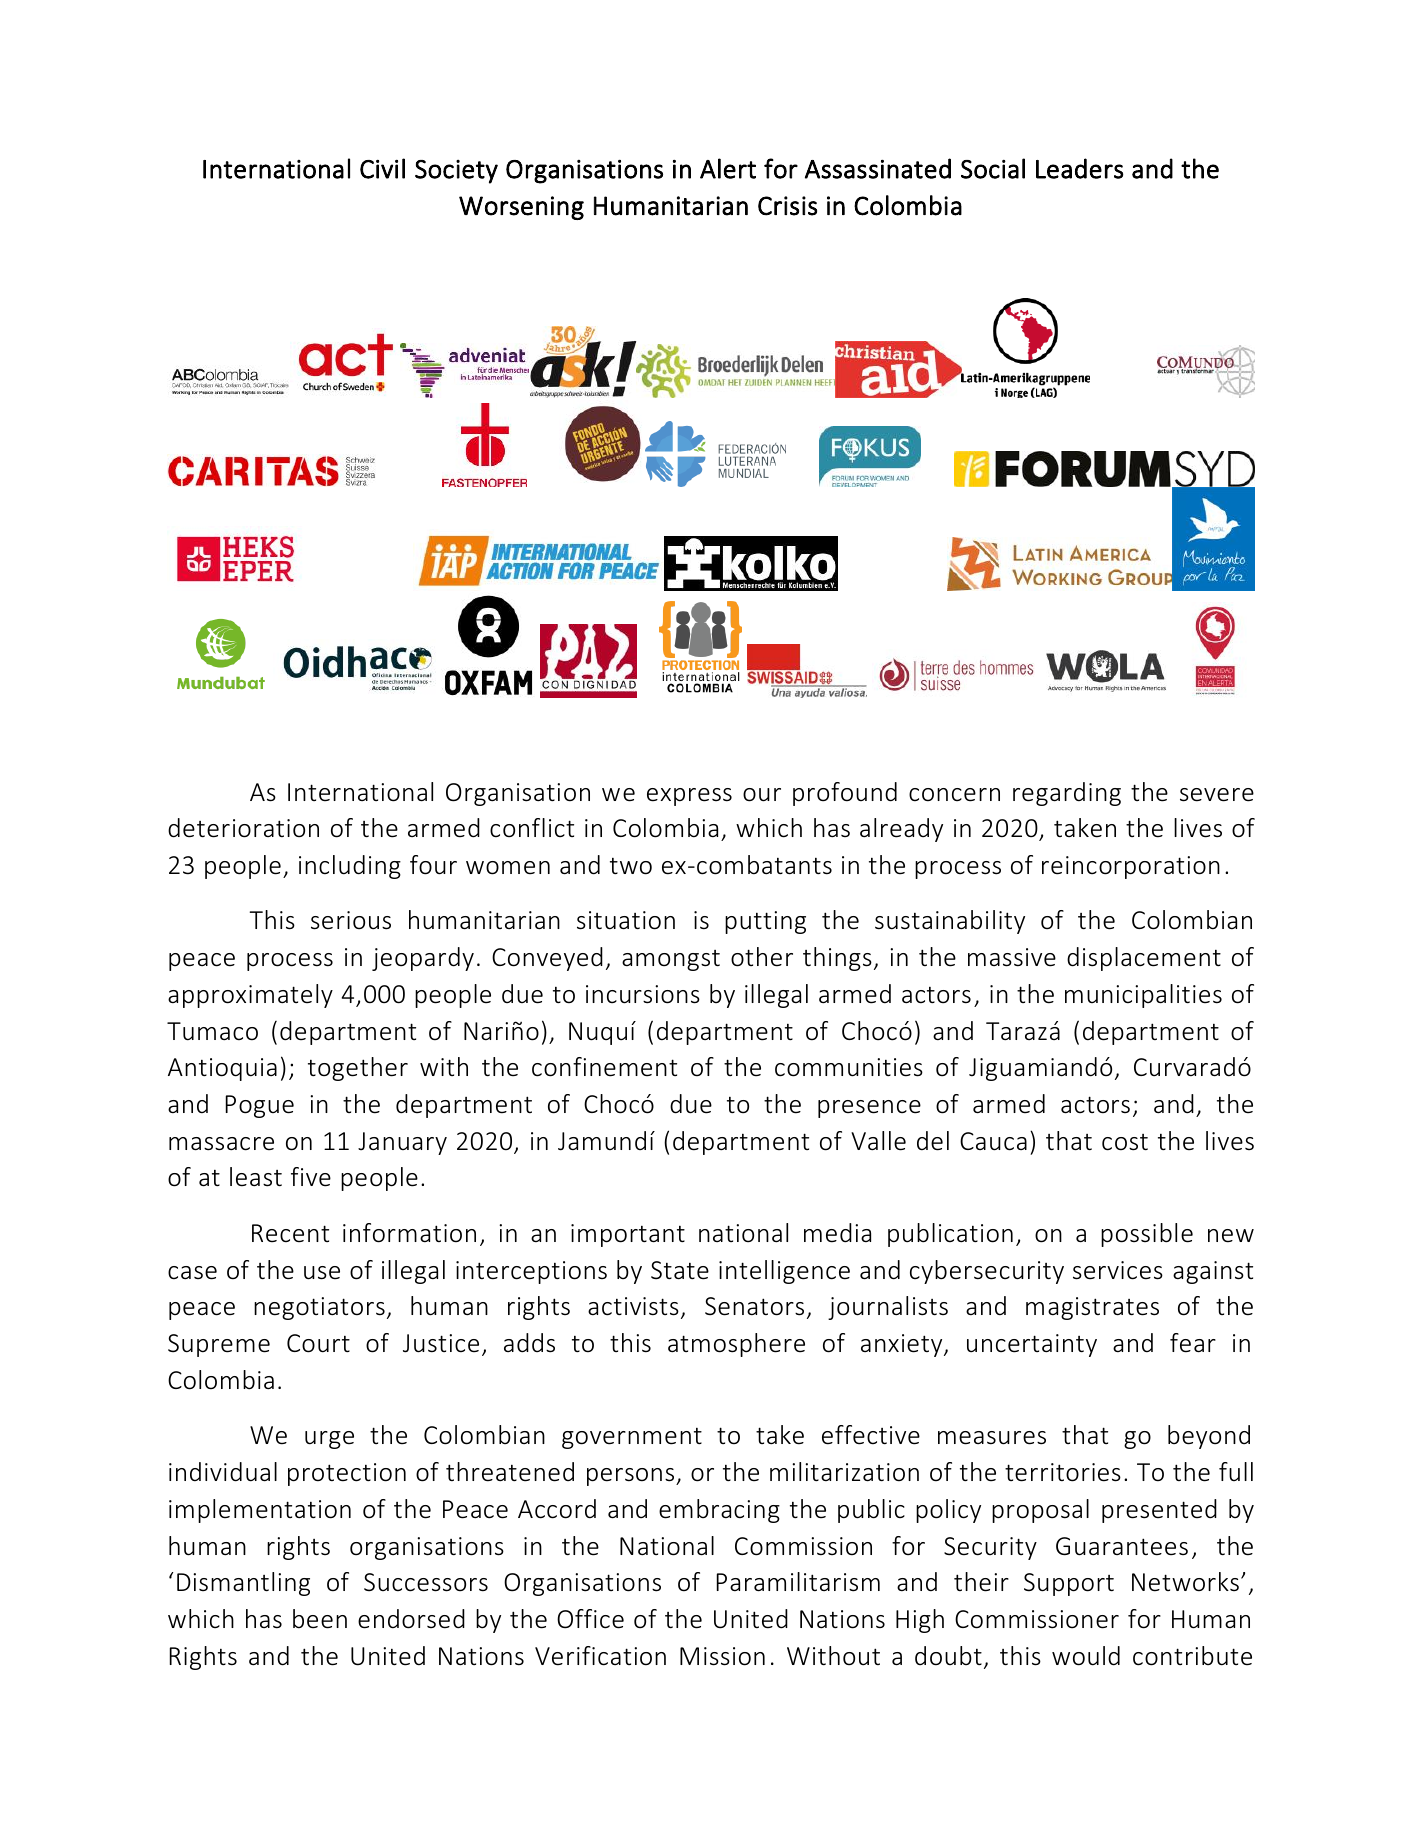 The image size is (1422, 1840). What do you see at coordinates (382, 168) in the document?
I see `Civil` at bounding box center [382, 168].
